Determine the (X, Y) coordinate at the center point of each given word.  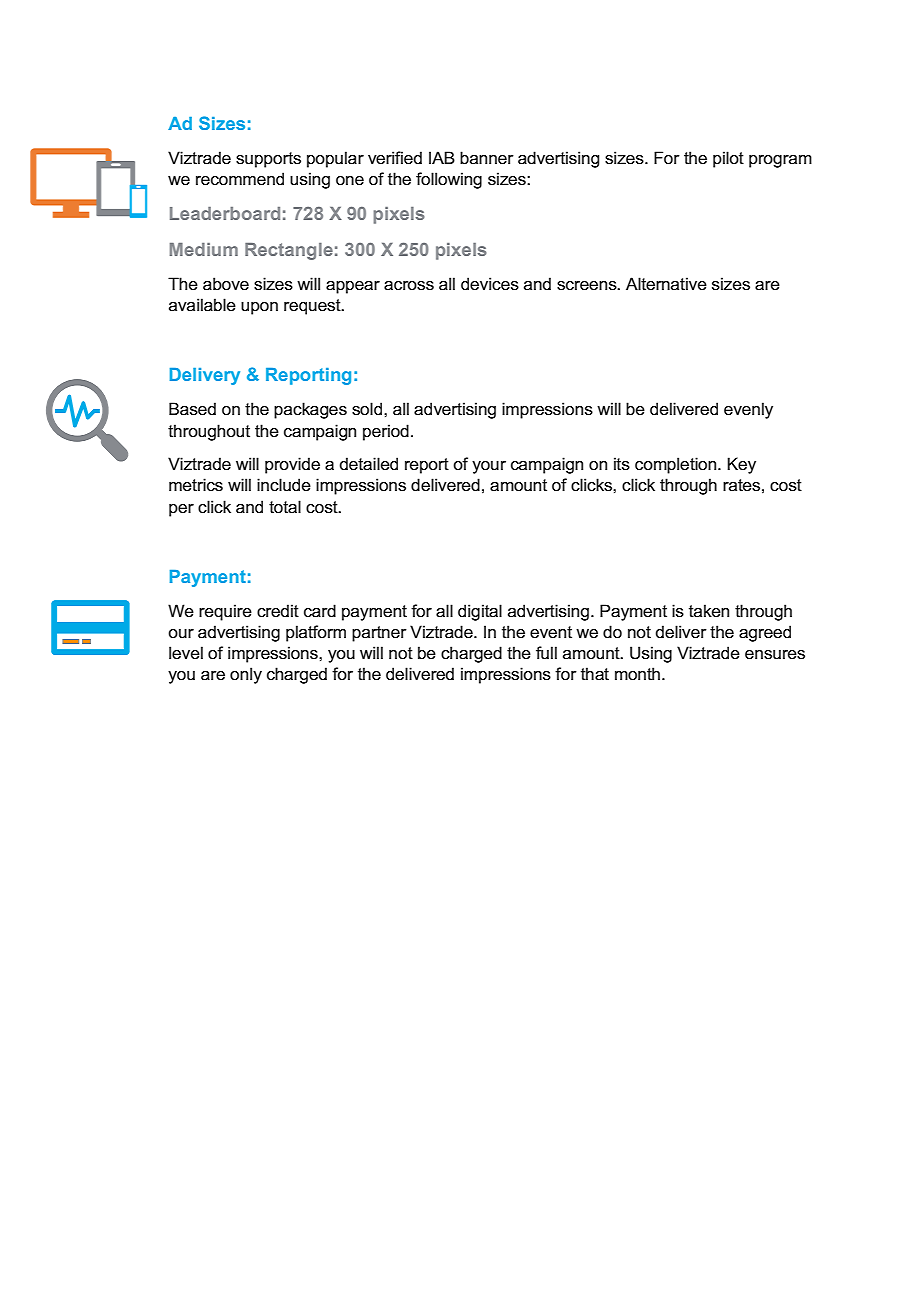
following (449, 180)
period (386, 432)
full (546, 653)
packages (310, 410)
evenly (748, 410)
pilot (728, 159)
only (246, 675)
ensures (775, 655)
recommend (240, 179)
